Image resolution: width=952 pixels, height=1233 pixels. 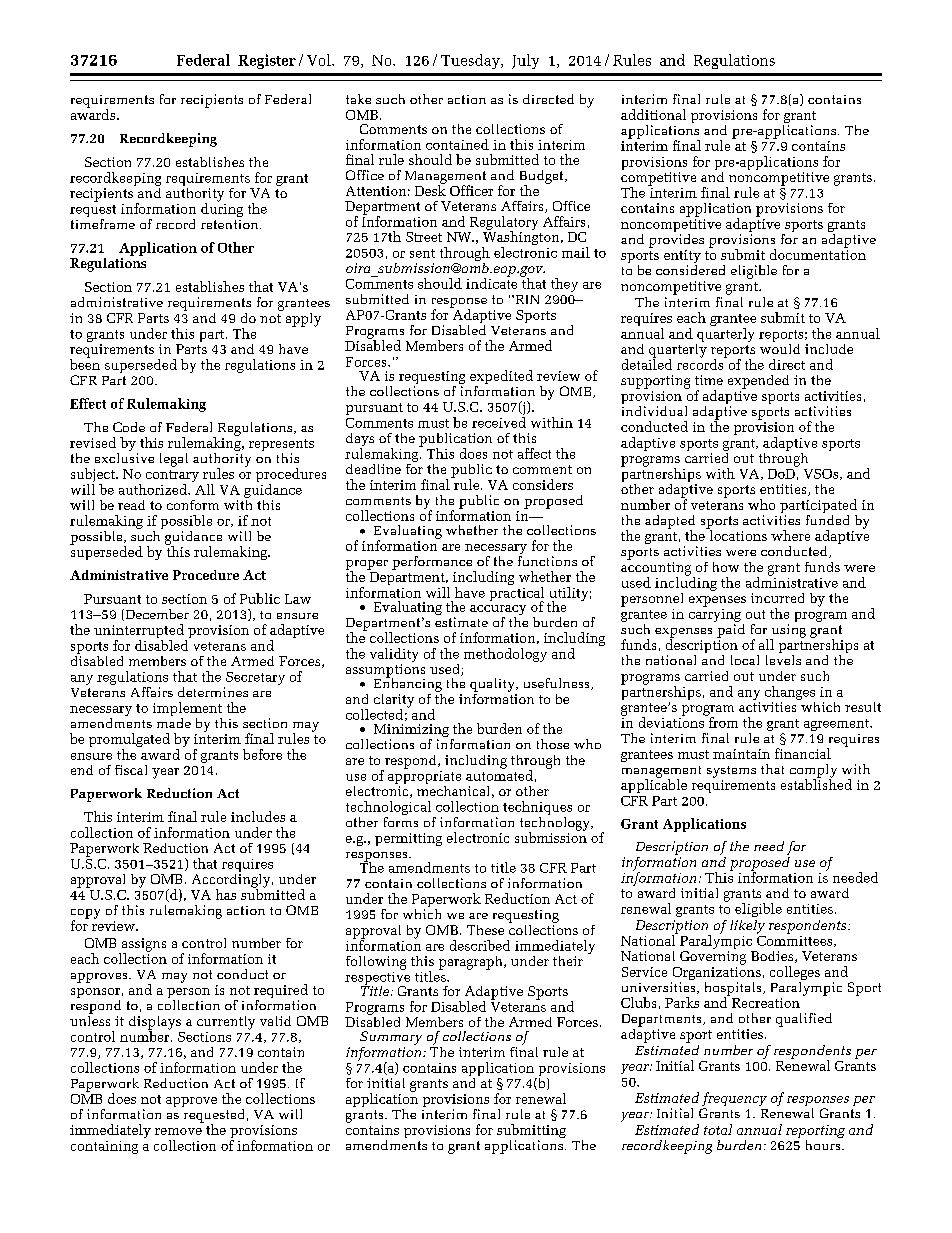 What do you see at coordinates (226, 894) in the screenshot?
I see `has` at bounding box center [226, 894].
